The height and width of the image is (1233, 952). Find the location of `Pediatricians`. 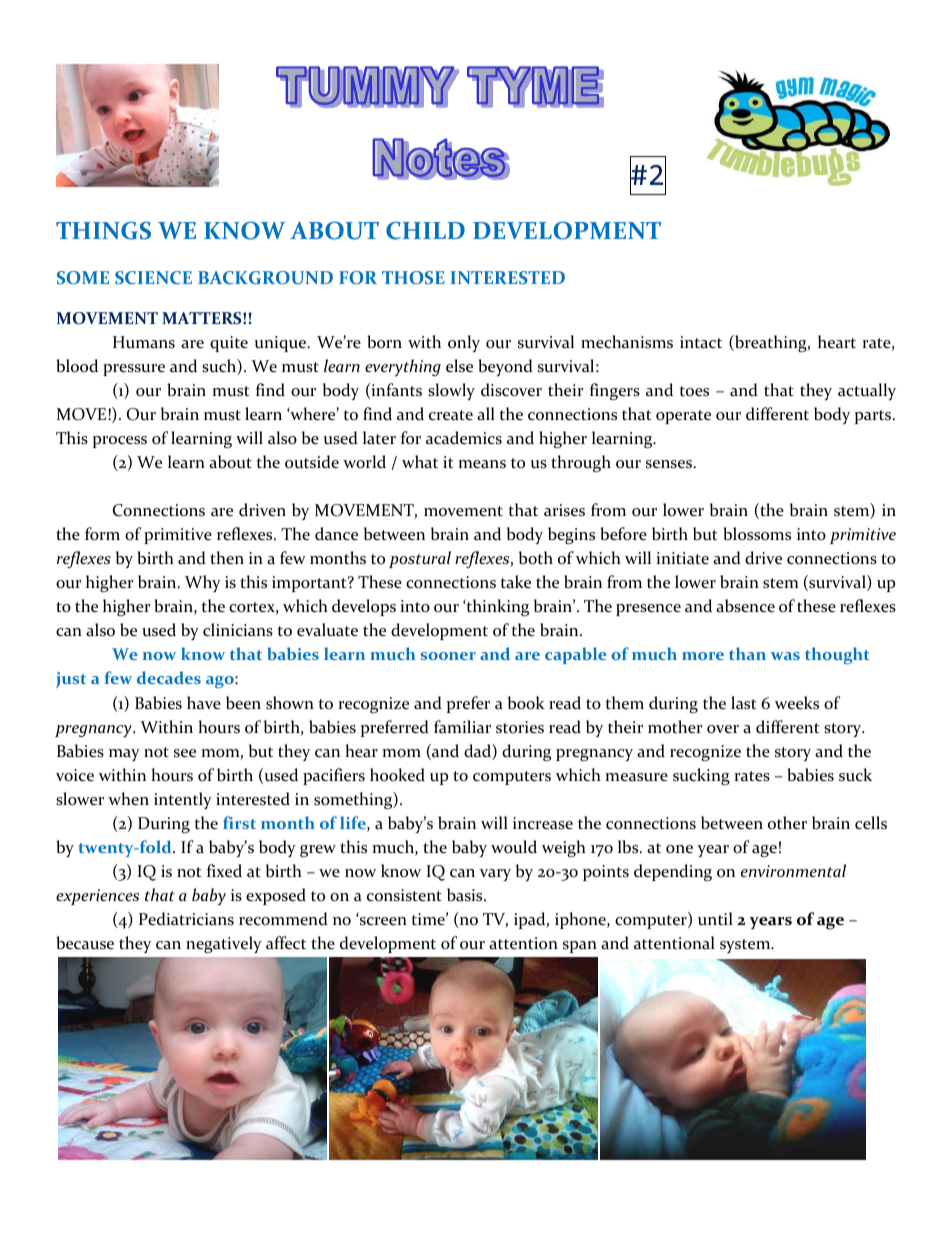

Pediatricians is located at coordinates (186, 919).
